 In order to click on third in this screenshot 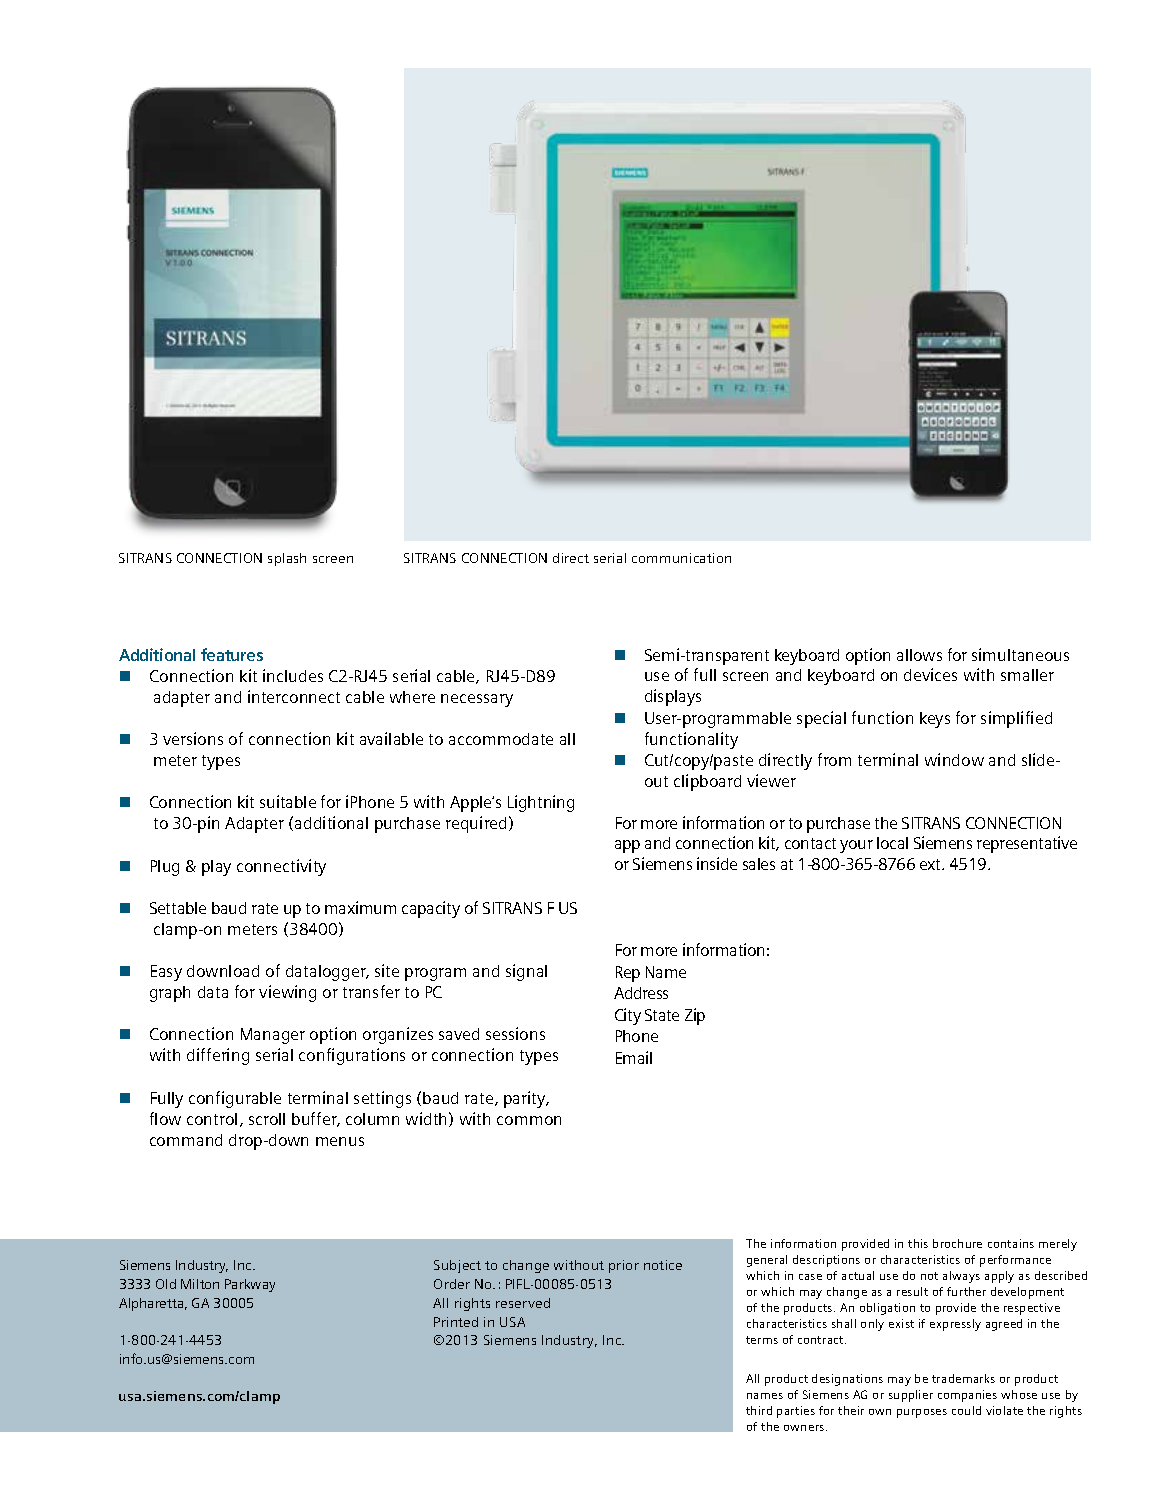, I will do `click(759, 1410)`.
